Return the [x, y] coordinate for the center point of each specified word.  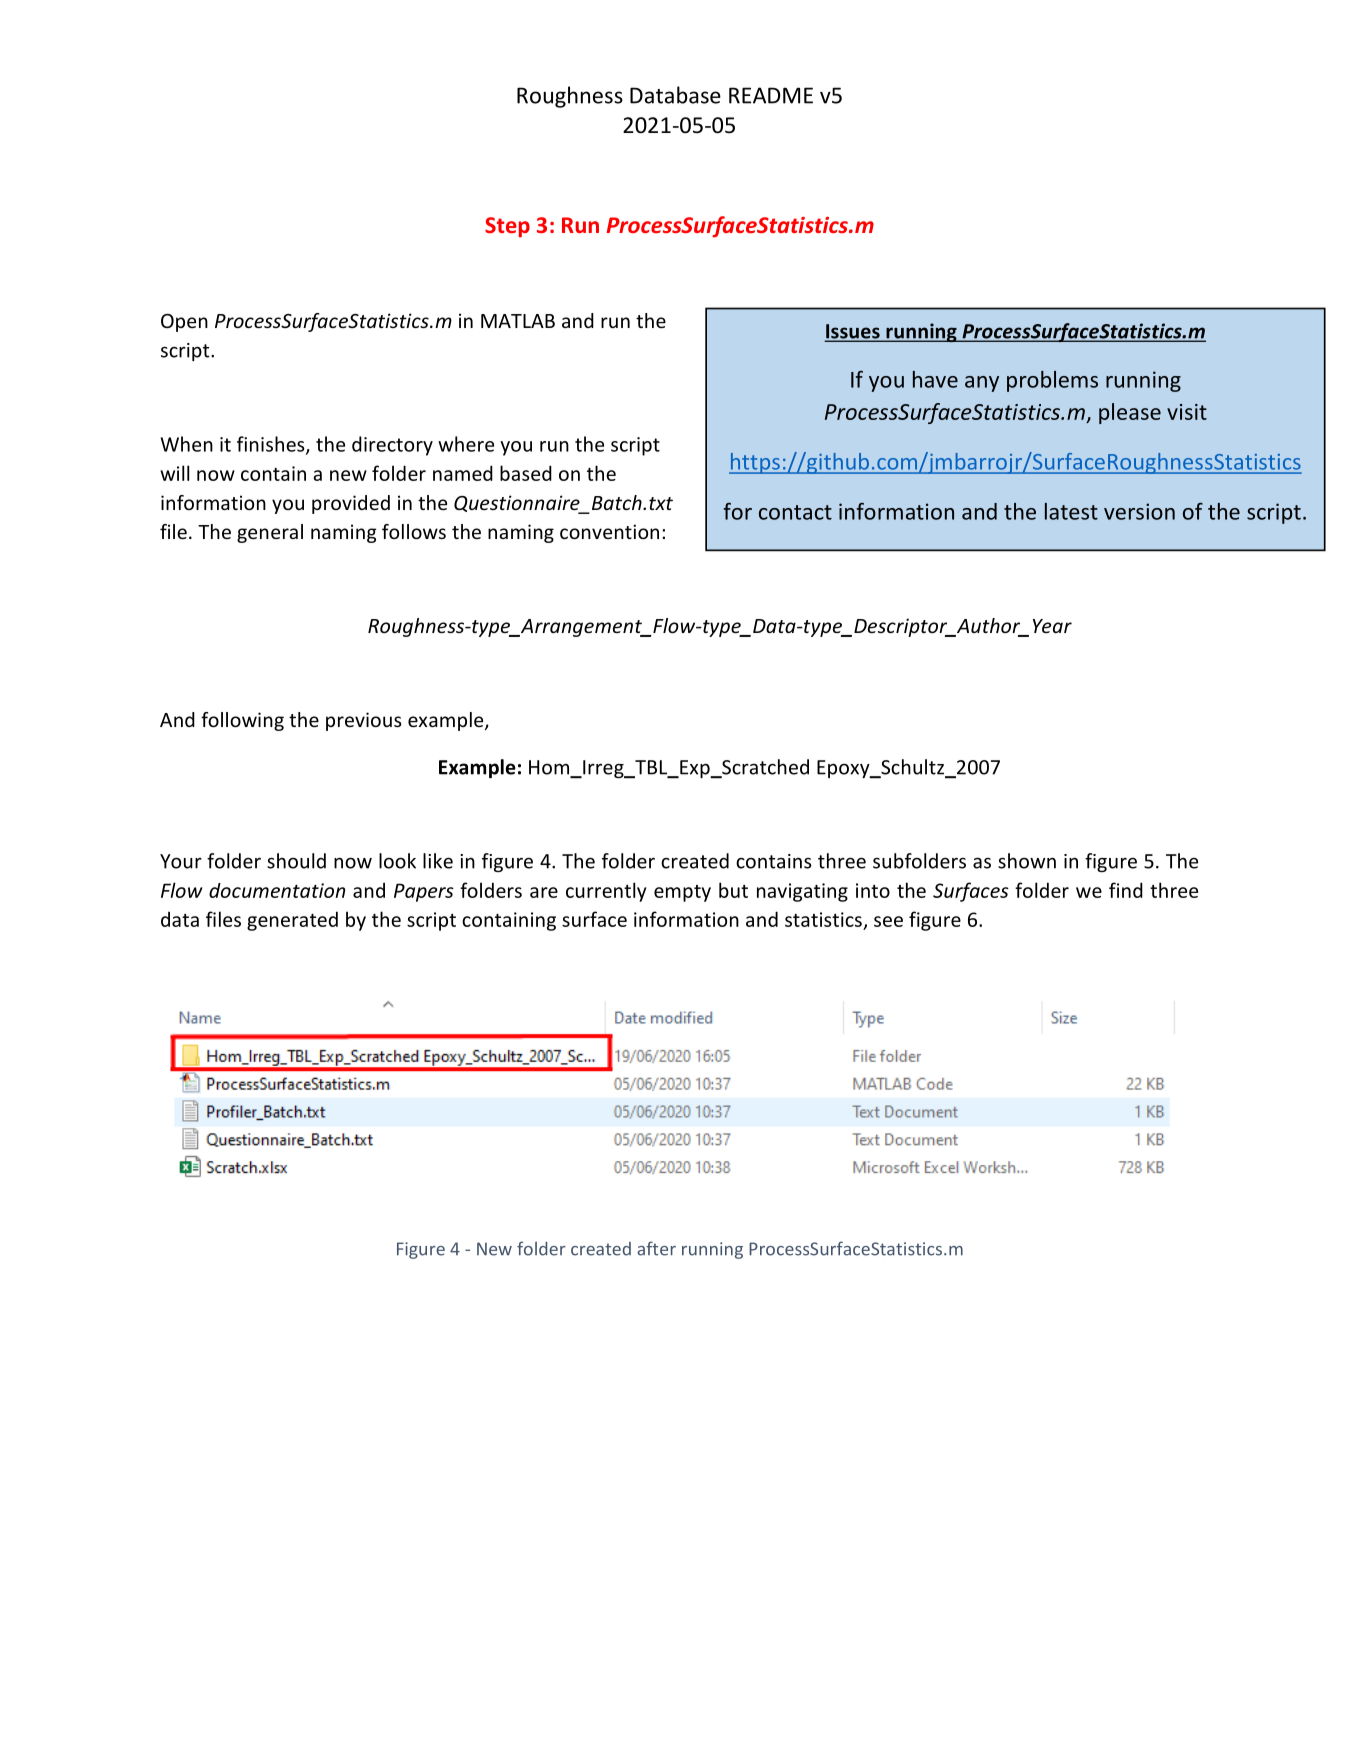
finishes [272, 445]
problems [1052, 381]
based [526, 473]
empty [682, 893]
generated [292, 921]
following [242, 721]
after [656, 1248]
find [1126, 890]
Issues [853, 332]
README [771, 95]
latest [1071, 511]
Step [507, 227]
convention [609, 531]
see [888, 921]
